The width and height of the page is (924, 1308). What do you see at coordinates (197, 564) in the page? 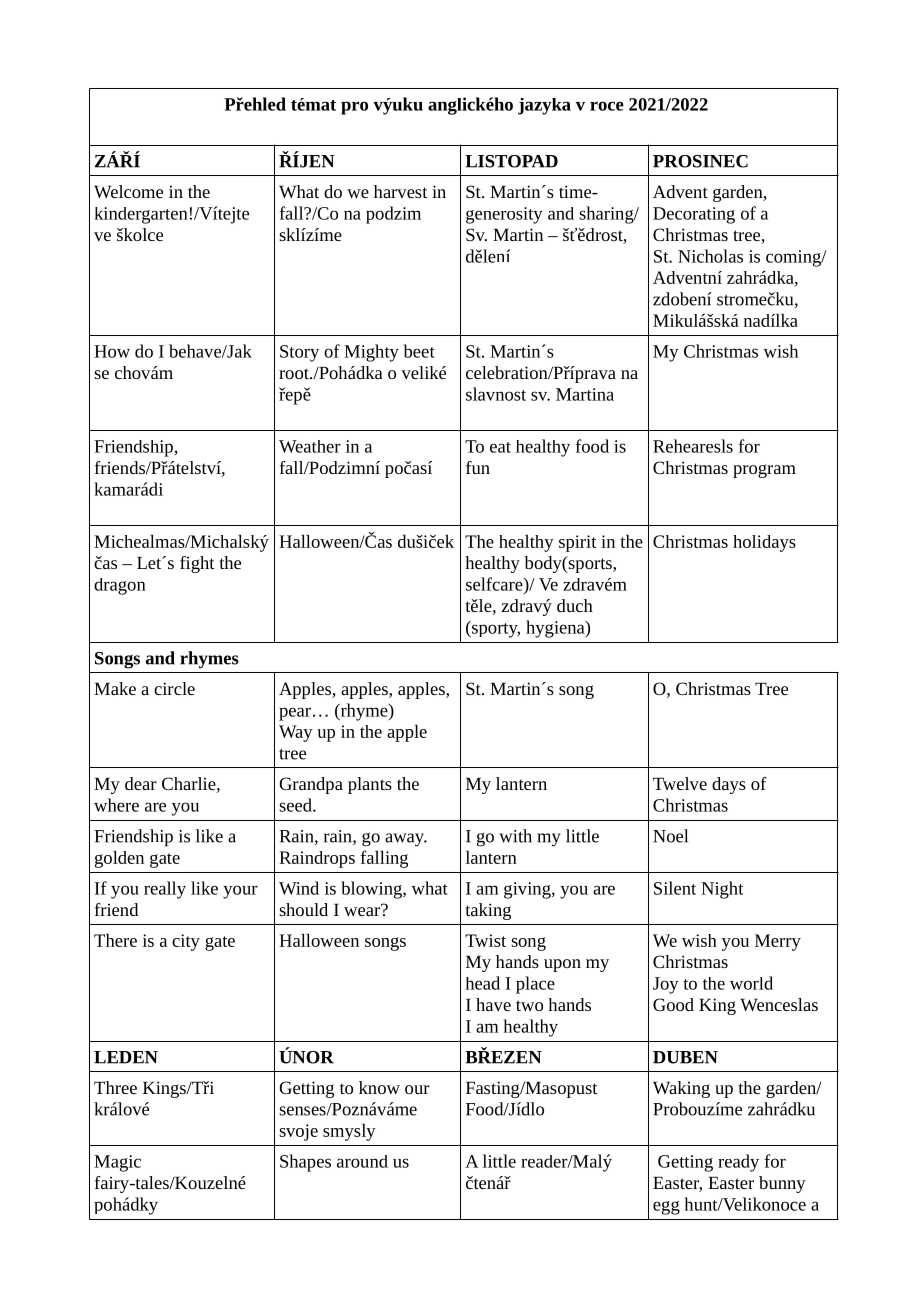
I see `fight` at bounding box center [197, 564].
